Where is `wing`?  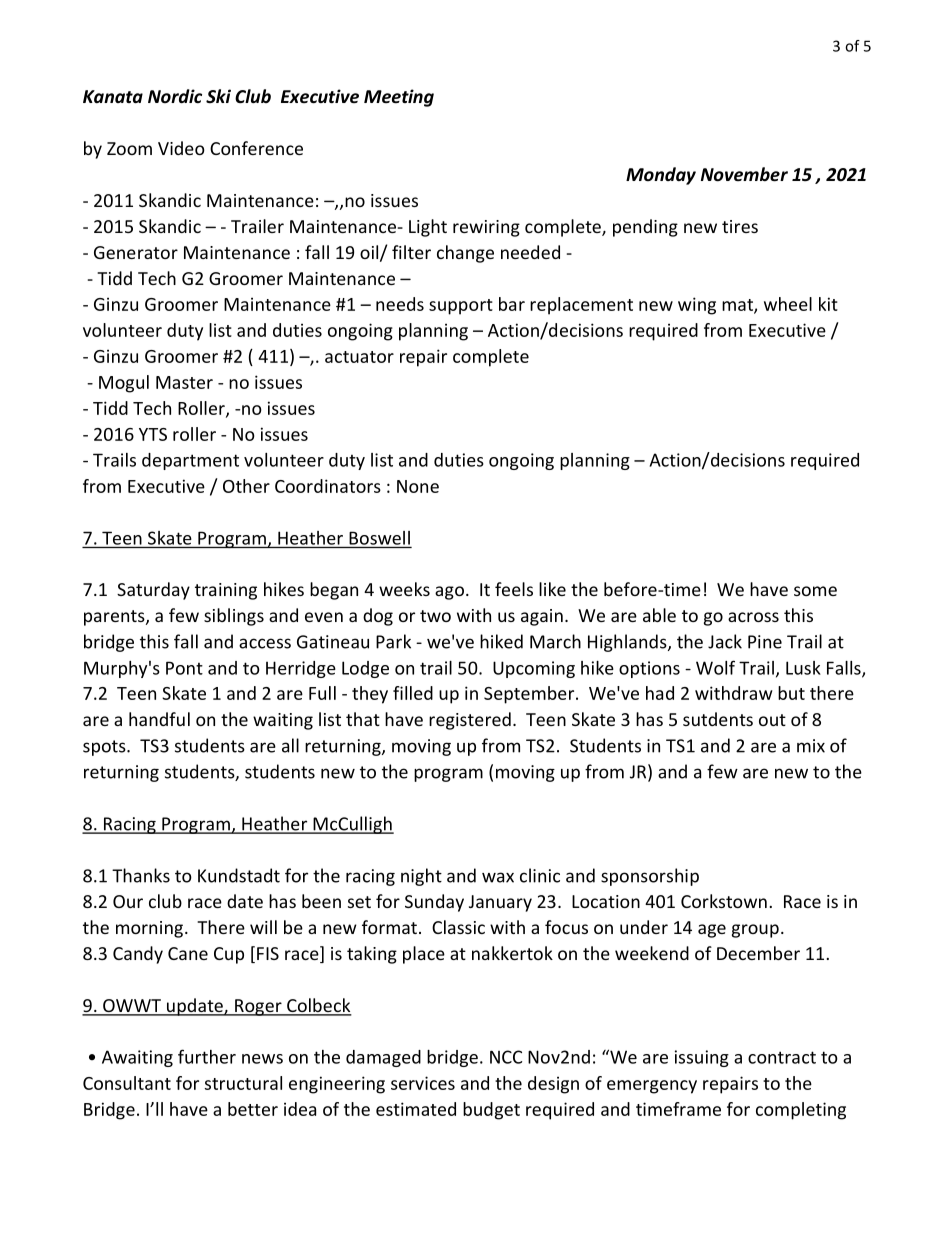
wing is located at coordinates (697, 306).
